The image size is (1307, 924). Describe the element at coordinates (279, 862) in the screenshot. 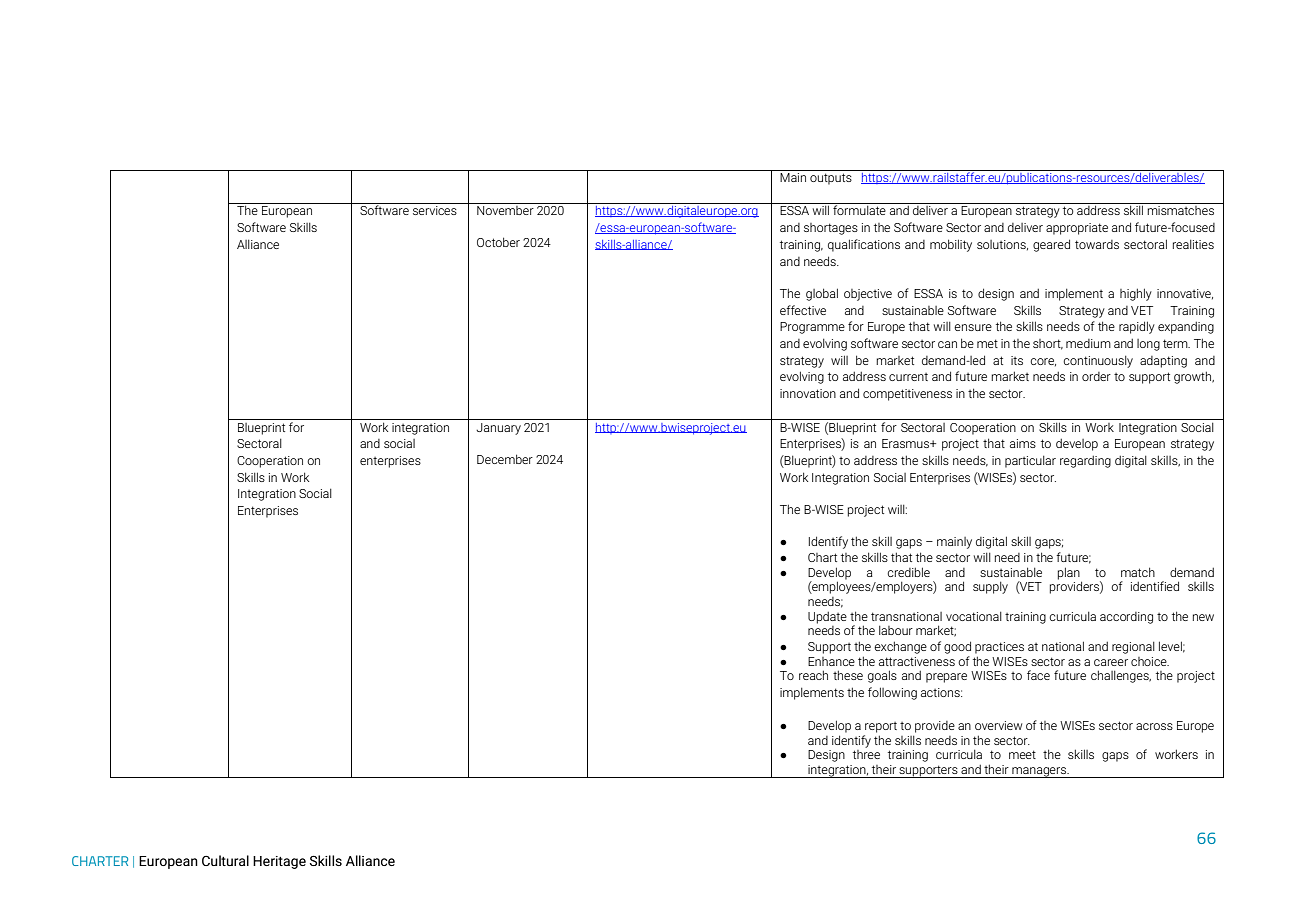

I see `Heritage` at that location.
